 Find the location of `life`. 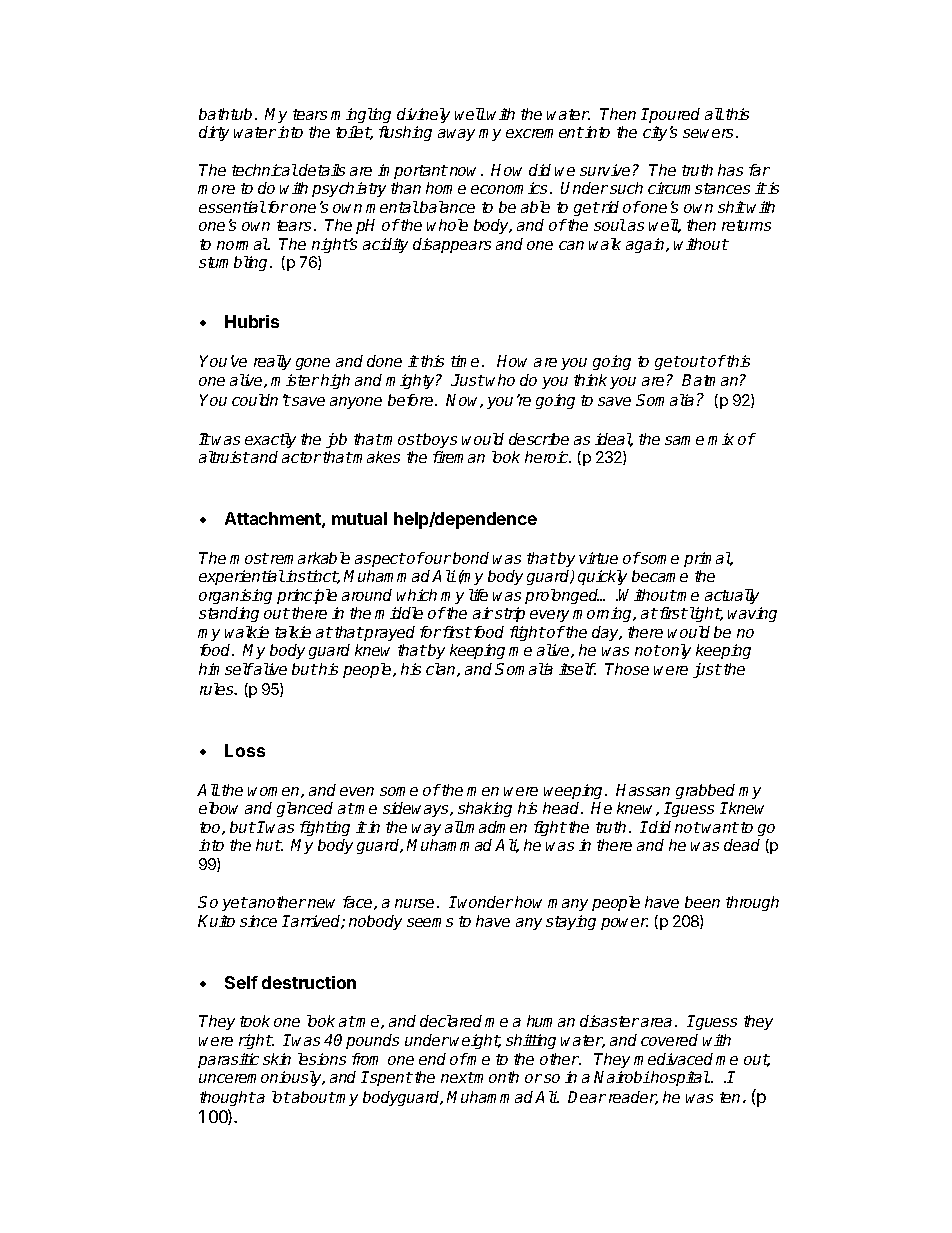

life is located at coordinates (478, 595).
